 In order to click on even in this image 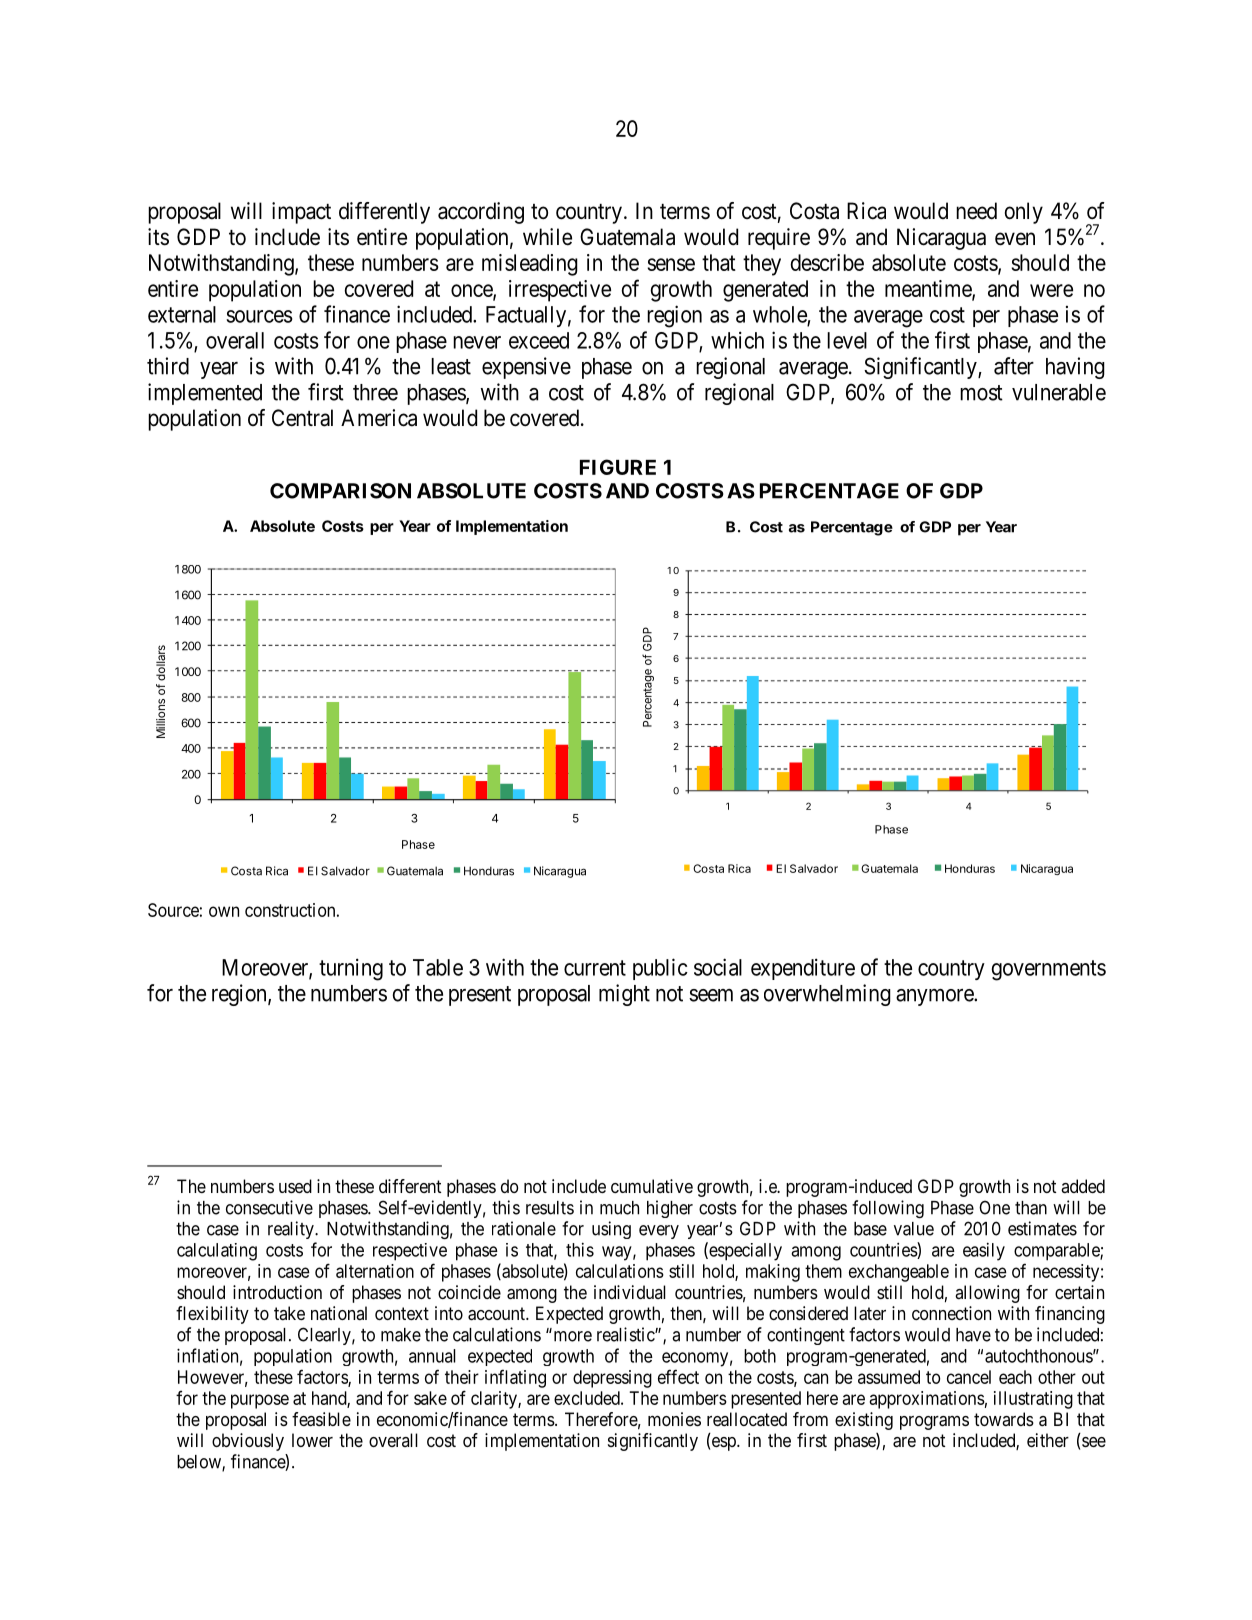, I will do `click(1015, 239)`.
